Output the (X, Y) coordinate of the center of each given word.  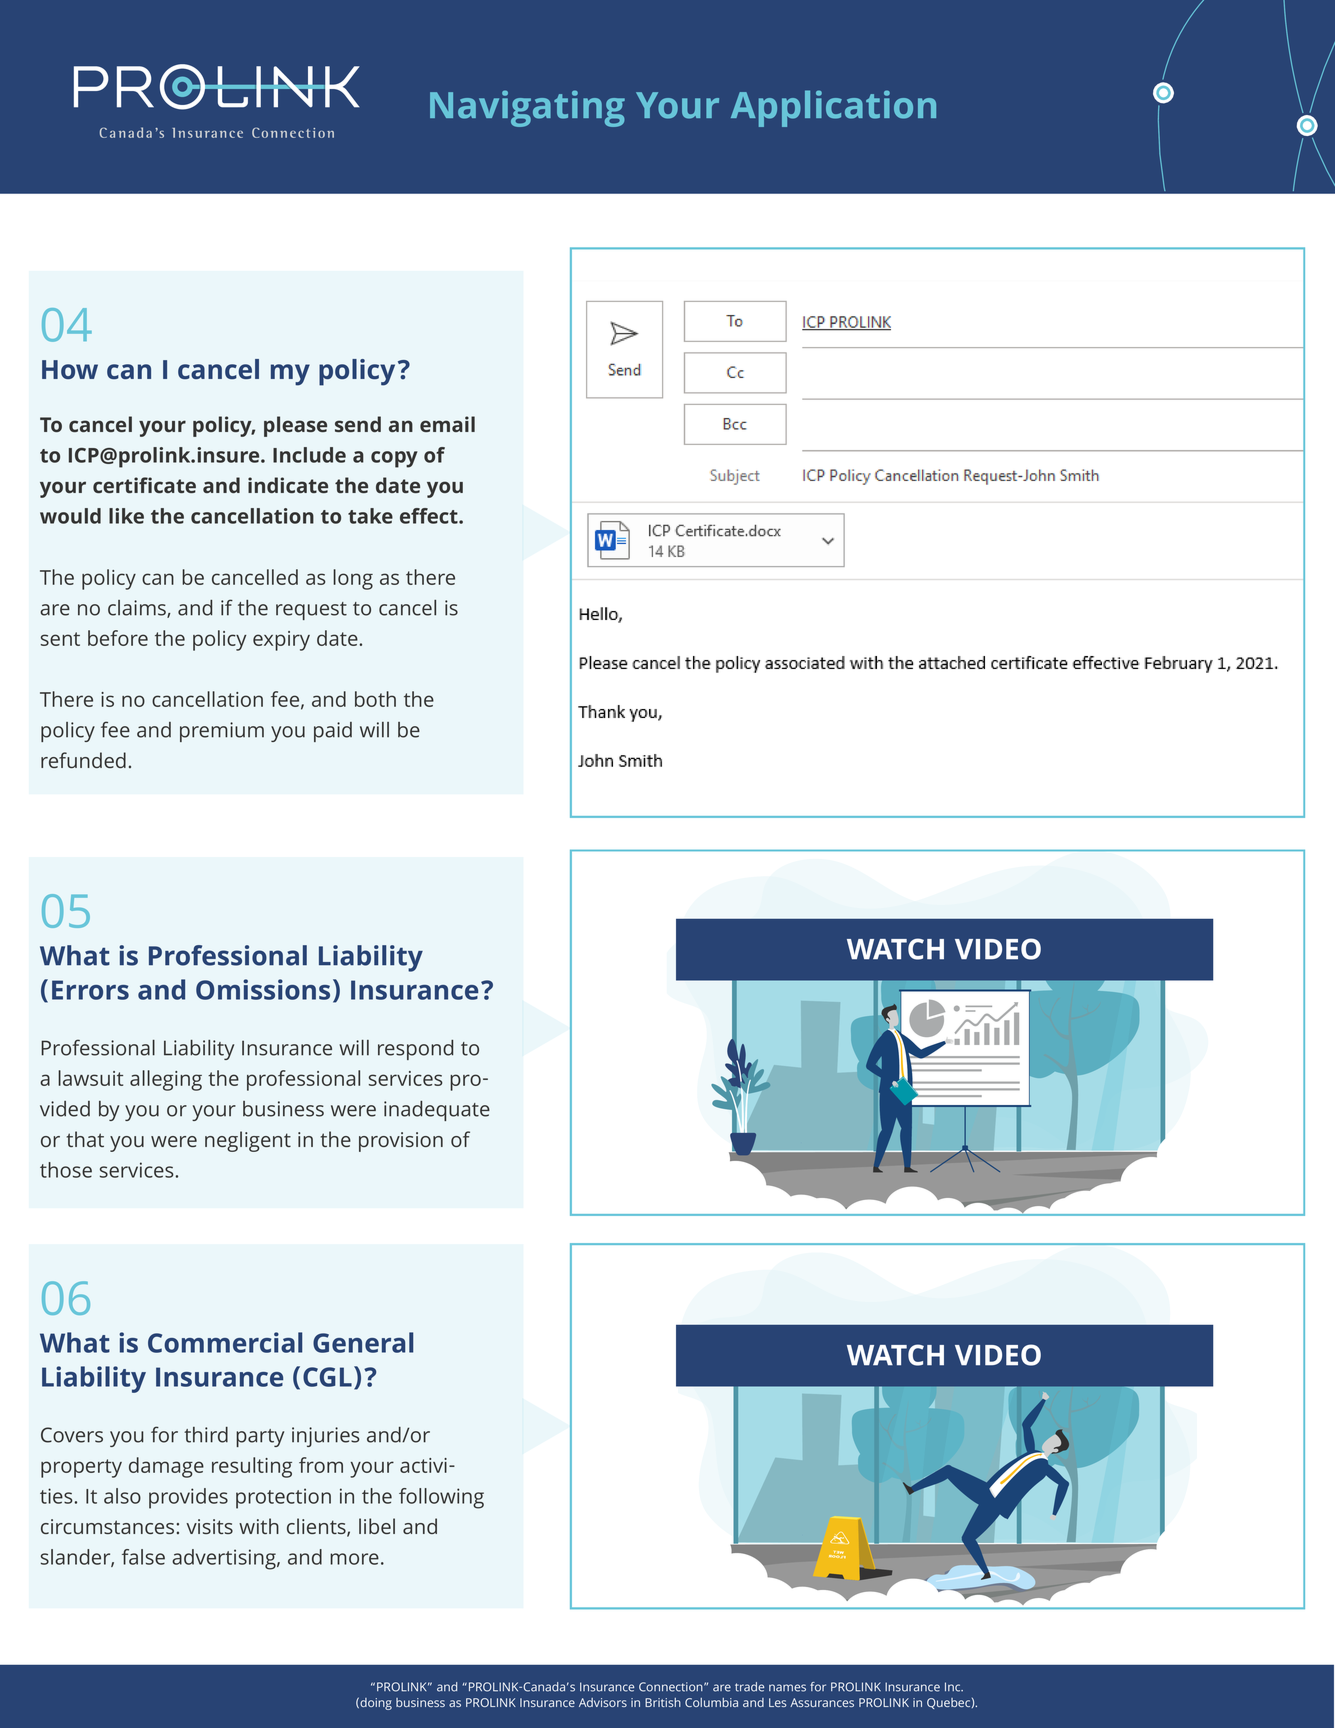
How (70, 369)
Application (833, 108)
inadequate (437, 1111)
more (354, 1559)
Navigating (527, 108)
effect (430, 516)
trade (749, 1687)
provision (401, 1142)
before (118, 638)
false (143, 1557)
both (375, 699)
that (85, 1139)
